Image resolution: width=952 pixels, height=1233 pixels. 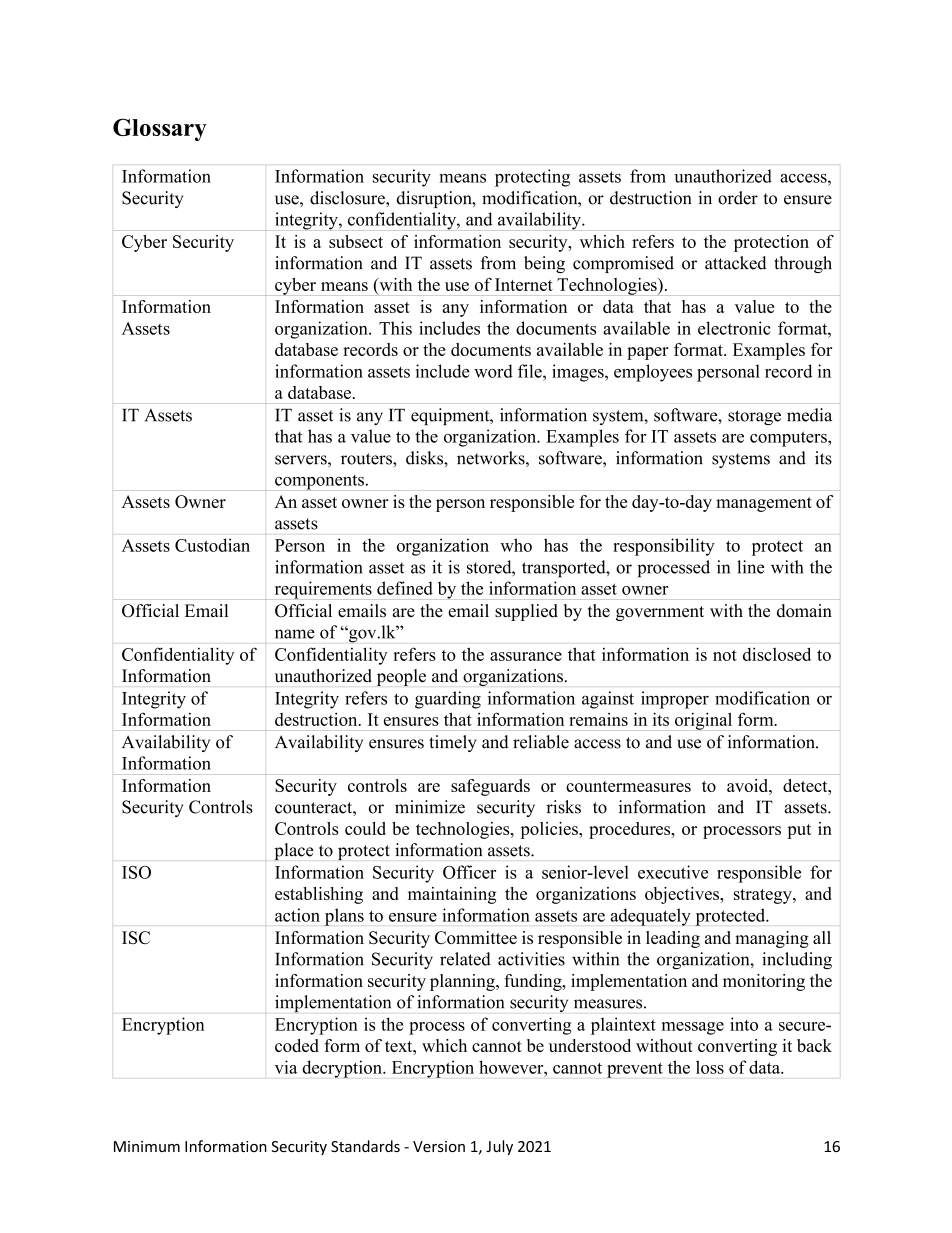 I want to click on storage, so click(x=754, y=418).
